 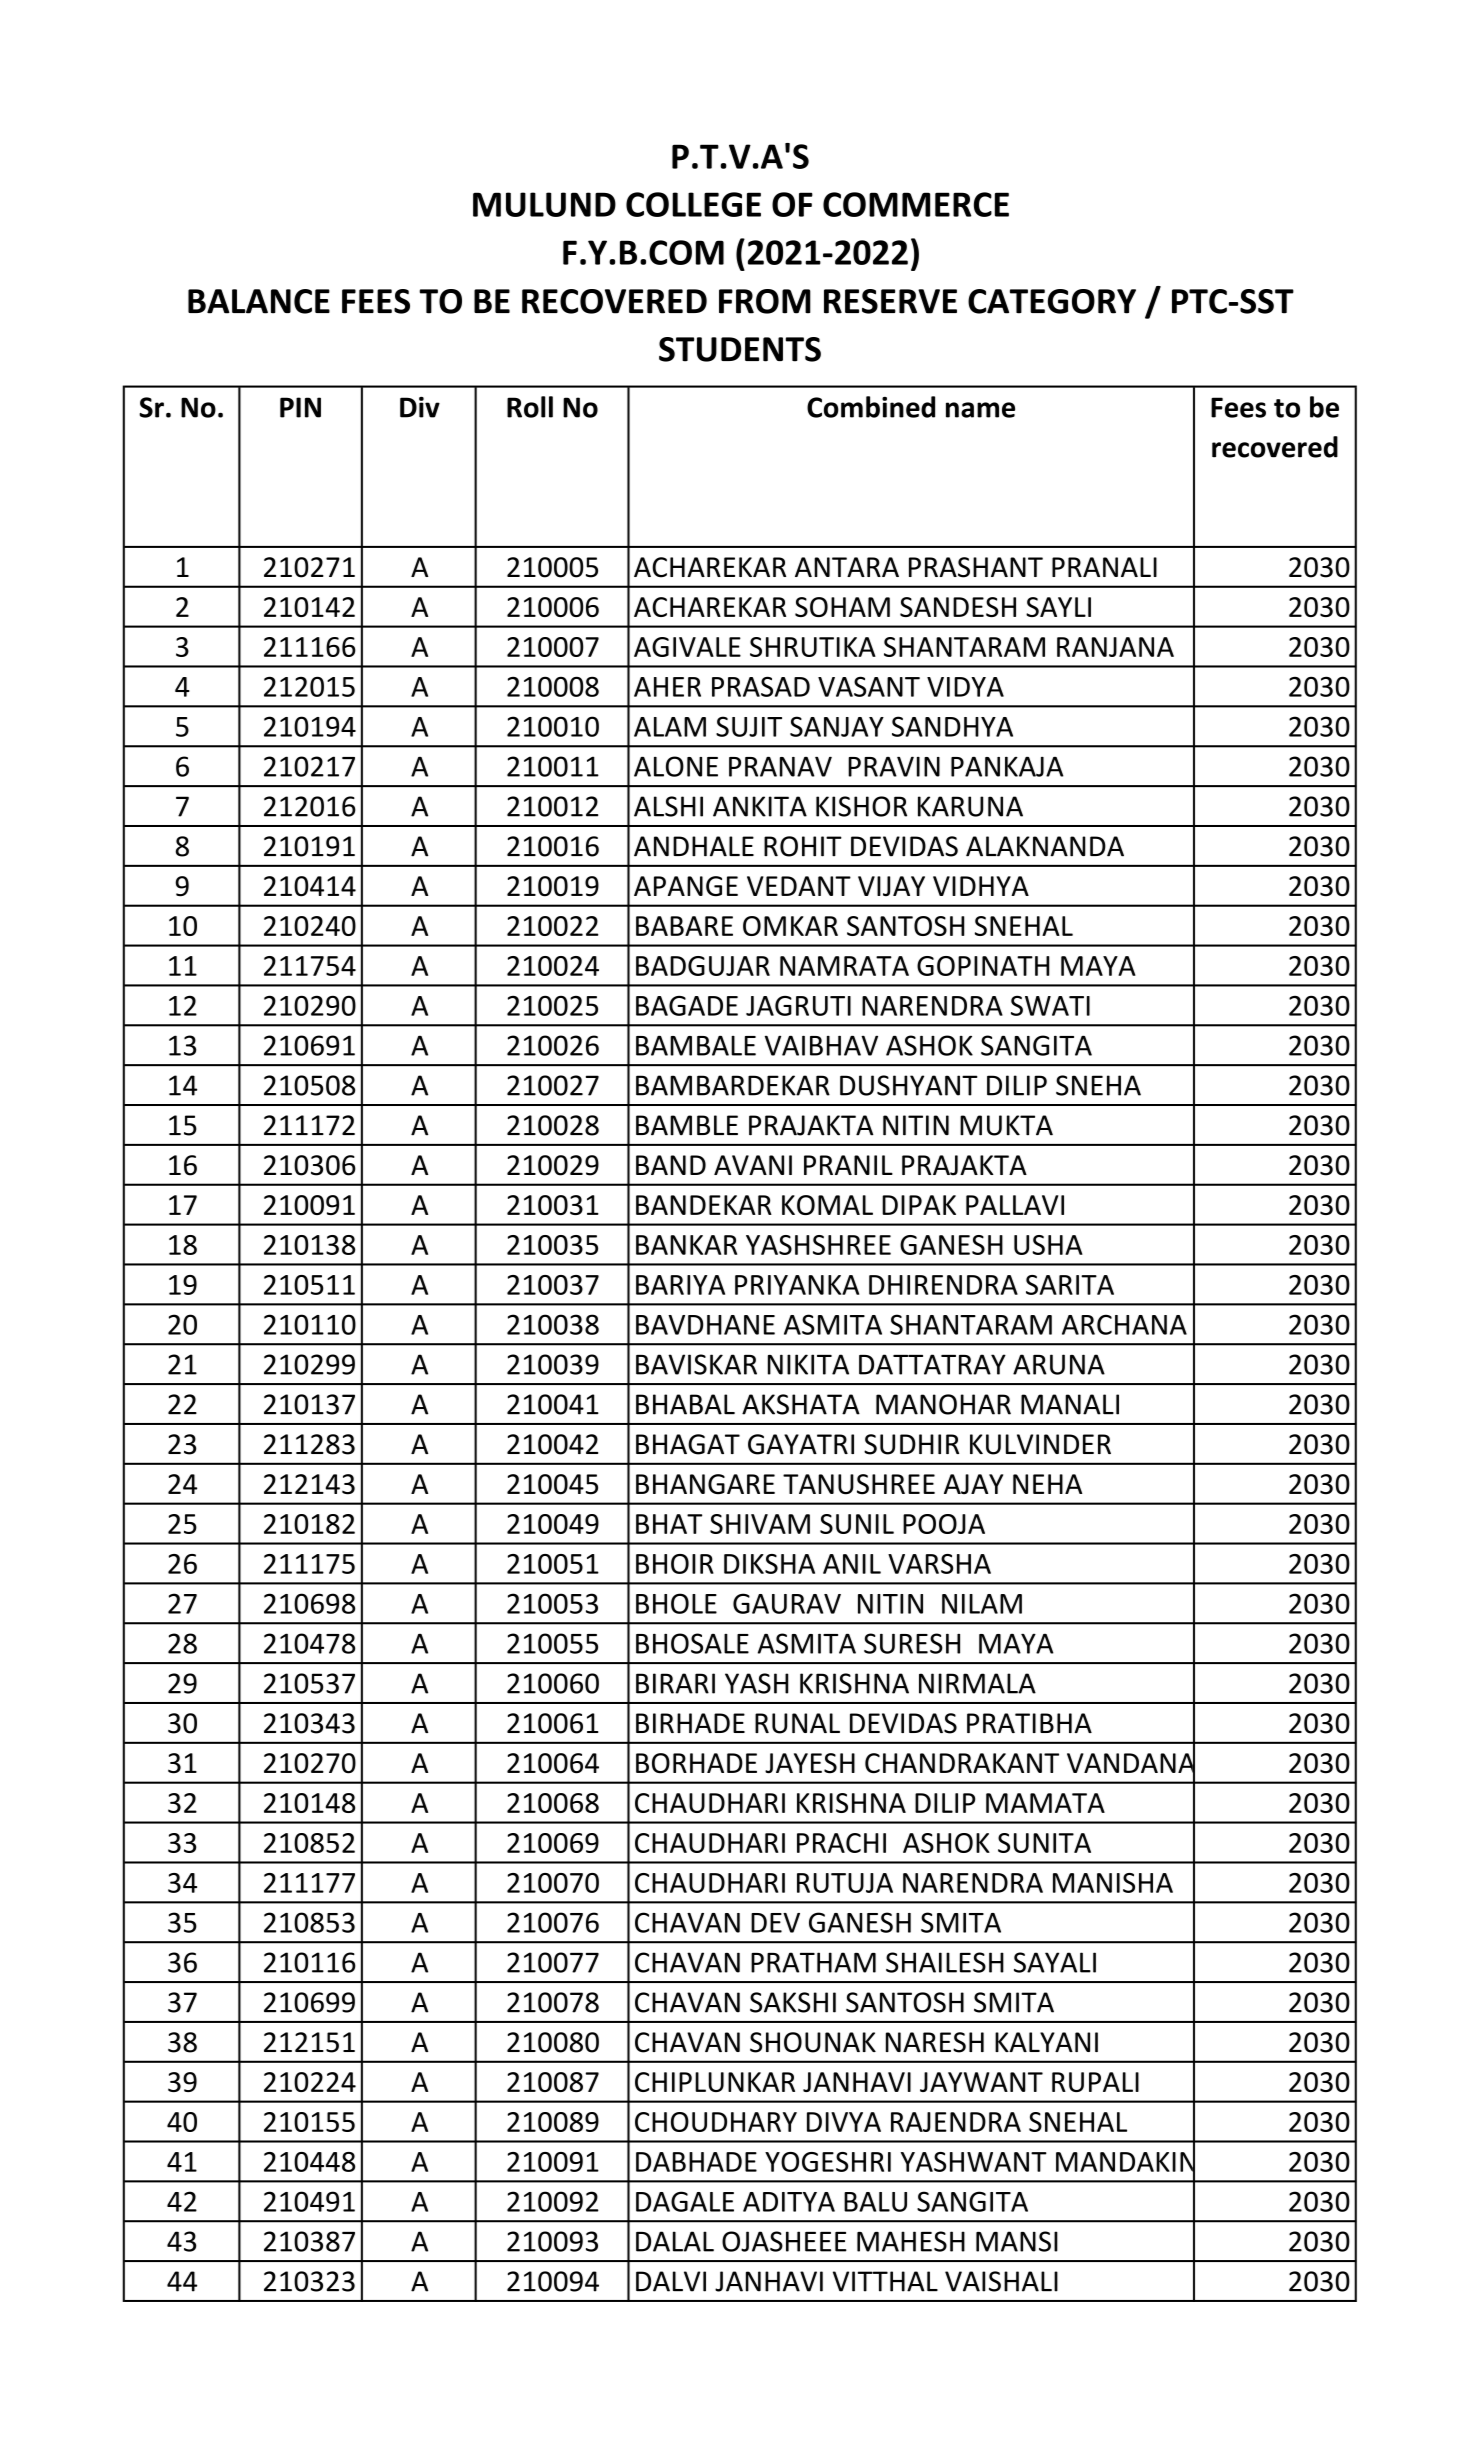 What do you see at coordinates (1048, 1245) in the image?
I see `USHA` at bounding box center [1048, 1245].
